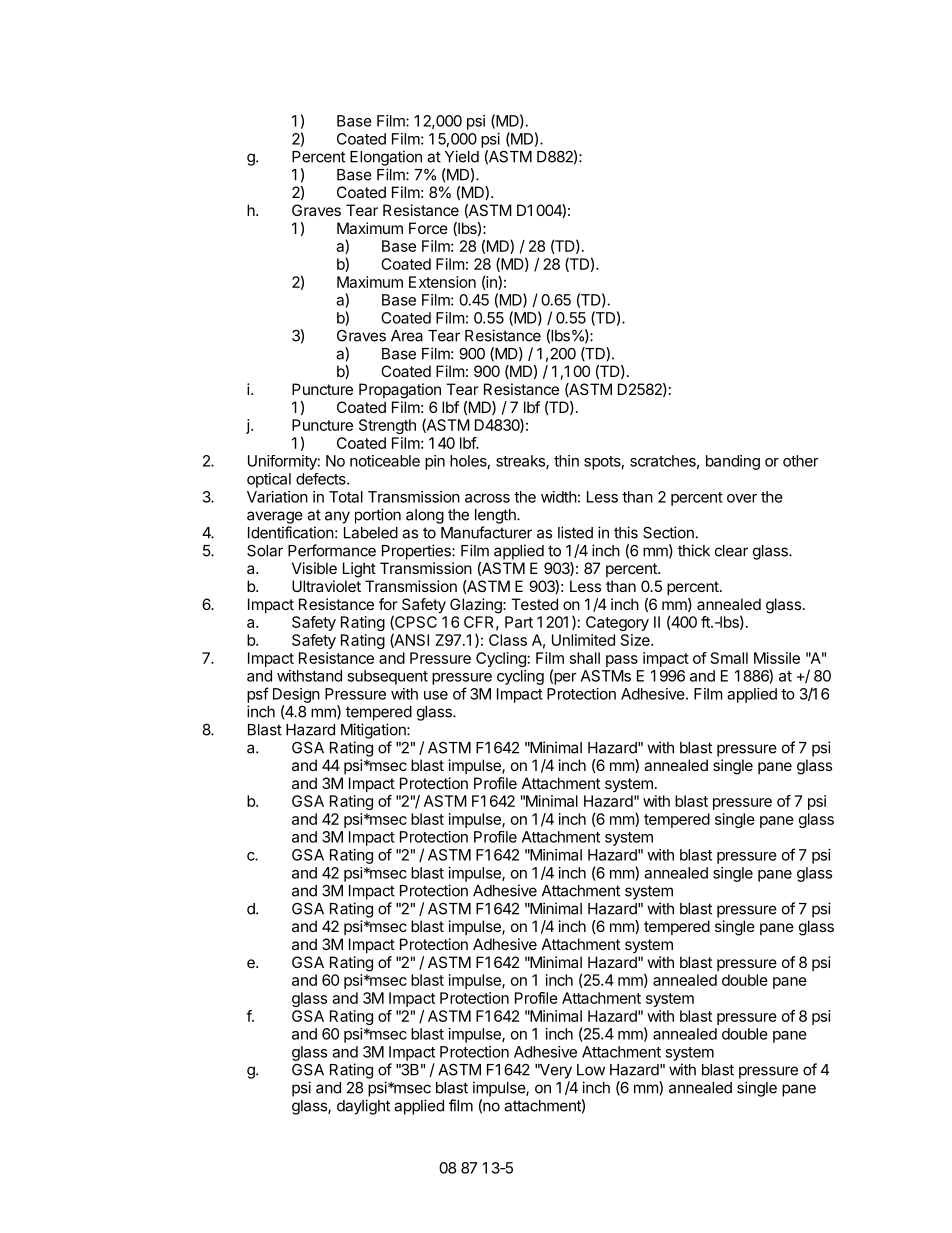 The image size is (952, 1233). I want to click on Small, so click(729, 658).
